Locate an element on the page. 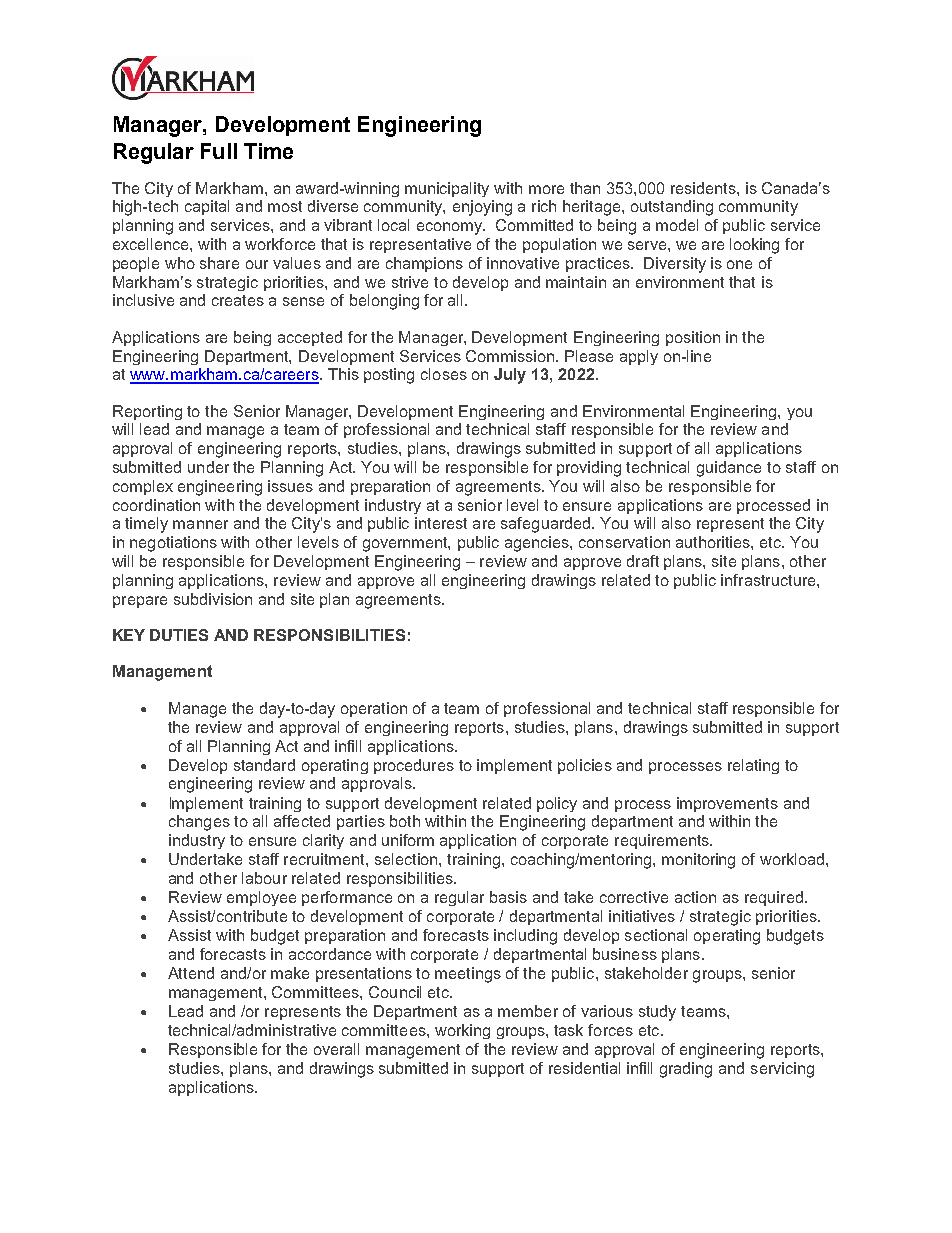 The width and height of the document is (952, 1233). manner is located at coordinates (200, 524).
